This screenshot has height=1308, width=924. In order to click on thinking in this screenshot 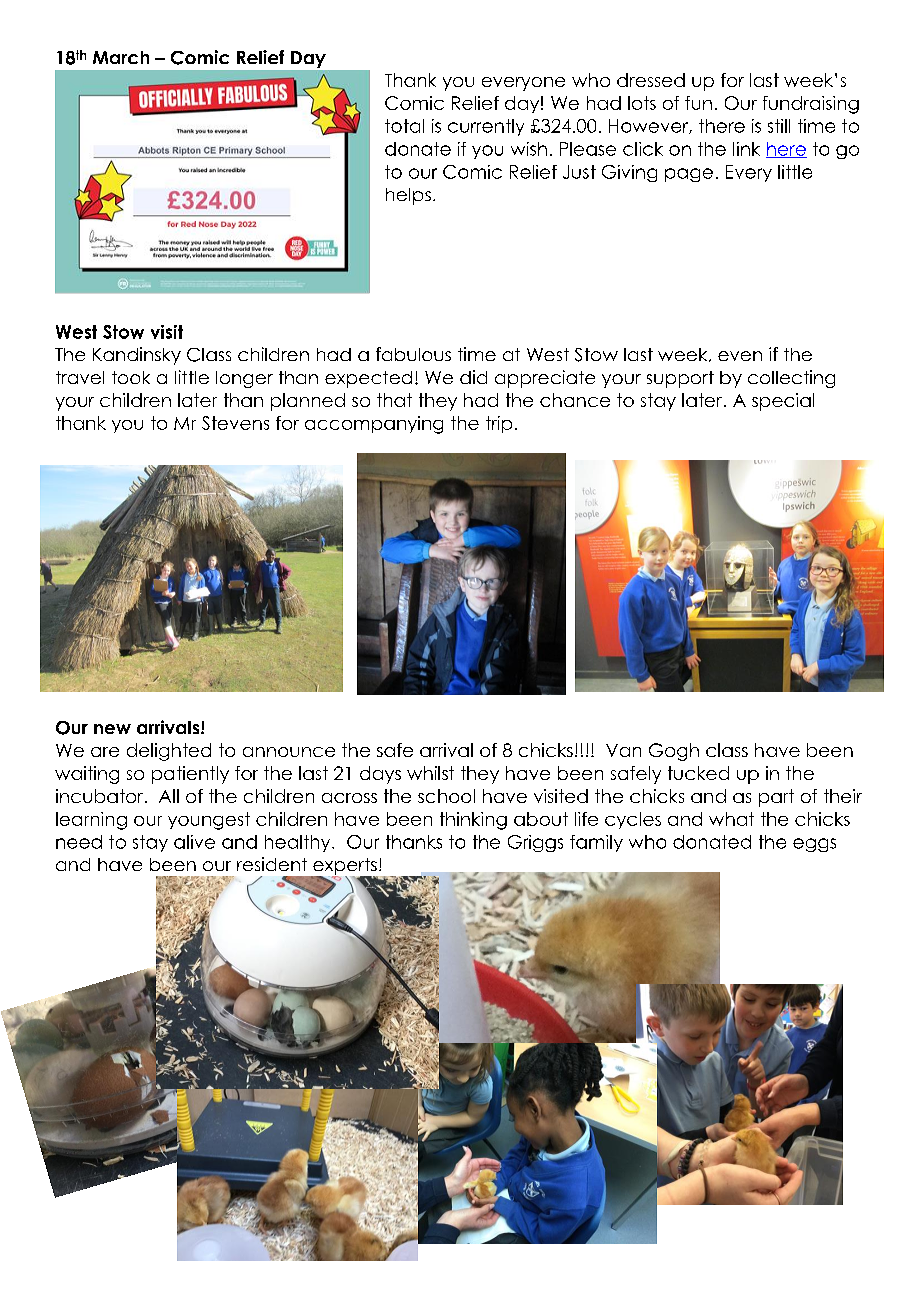, I will do `click(473, 821)`.
